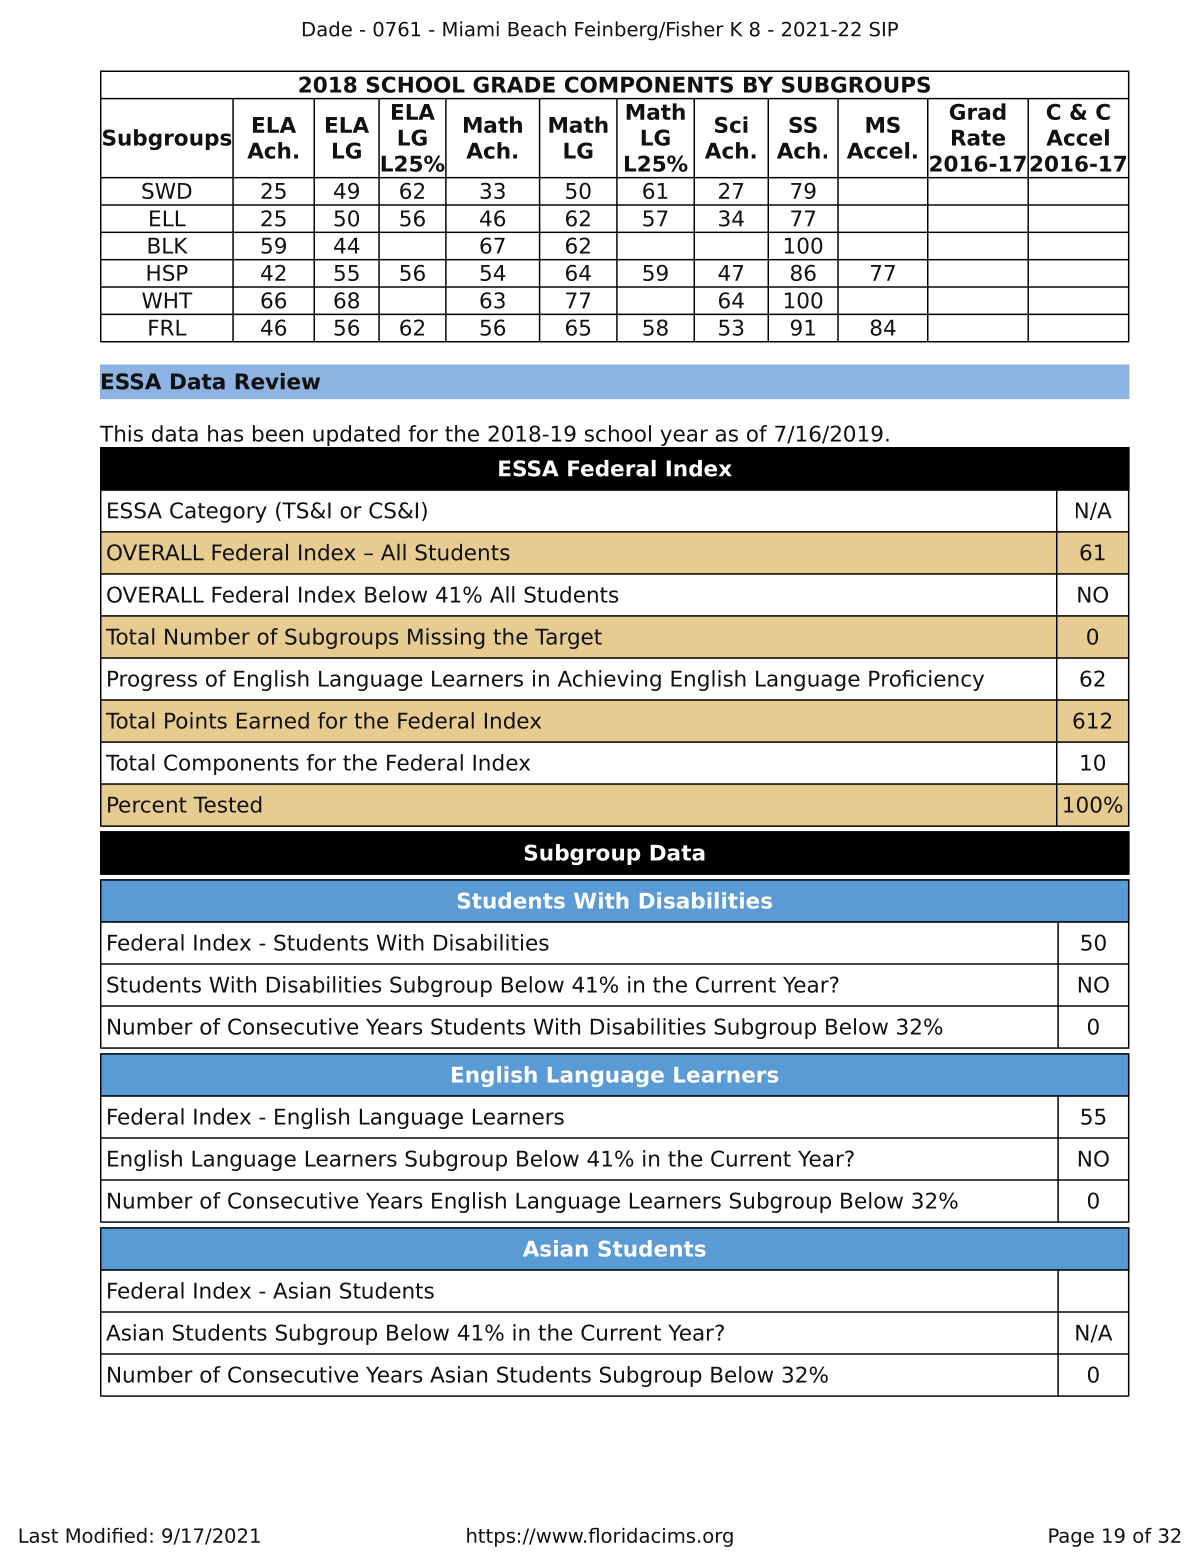 Image resolution: width=1200 pixels, height=1552 pixels. What do you see at coordinates (218, 512) in the screenshot?
I see `Category` at bounding box center [218, 512].
